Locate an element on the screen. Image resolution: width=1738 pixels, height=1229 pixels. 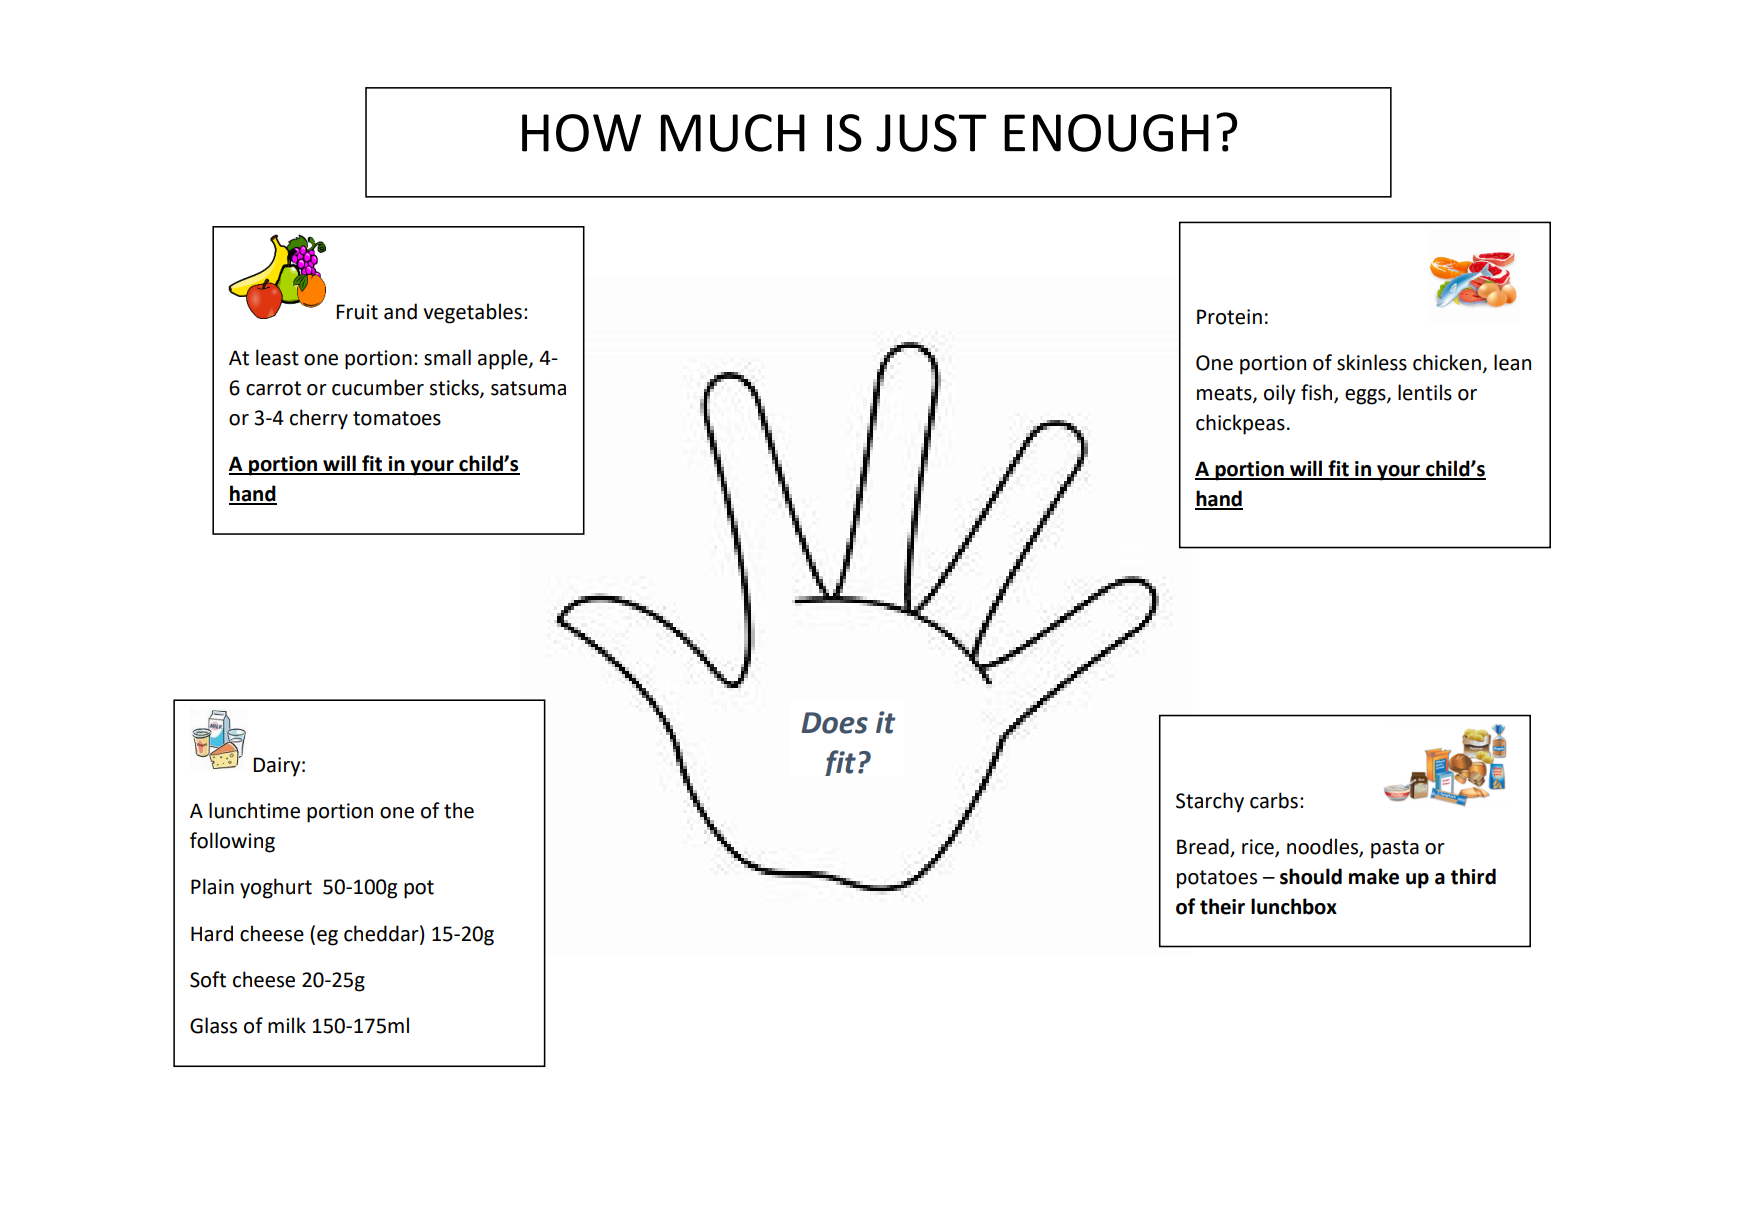
HOW is located at coordinates (581, 133).
